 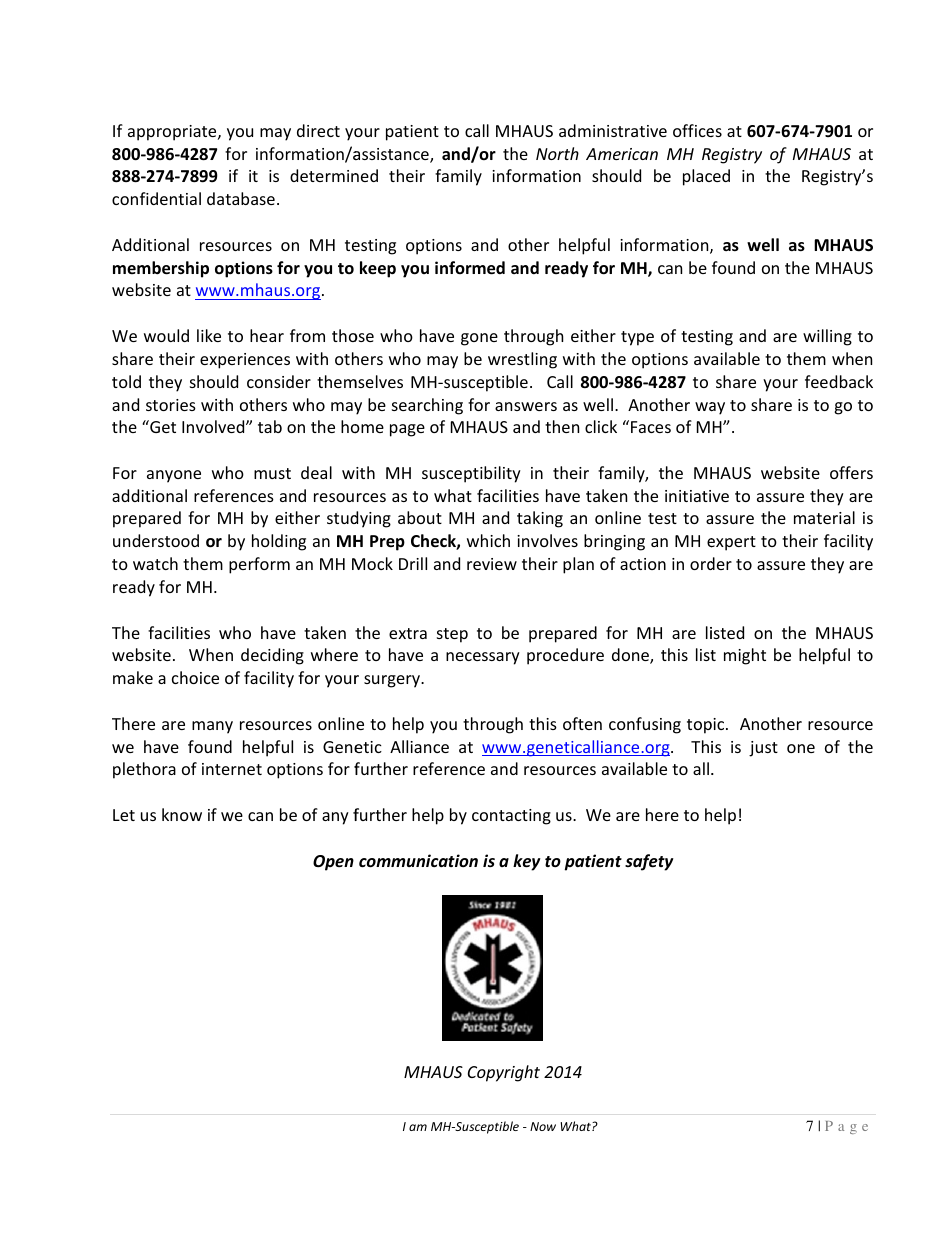 I want to click on appropriate, so click(x=173, y=133).
